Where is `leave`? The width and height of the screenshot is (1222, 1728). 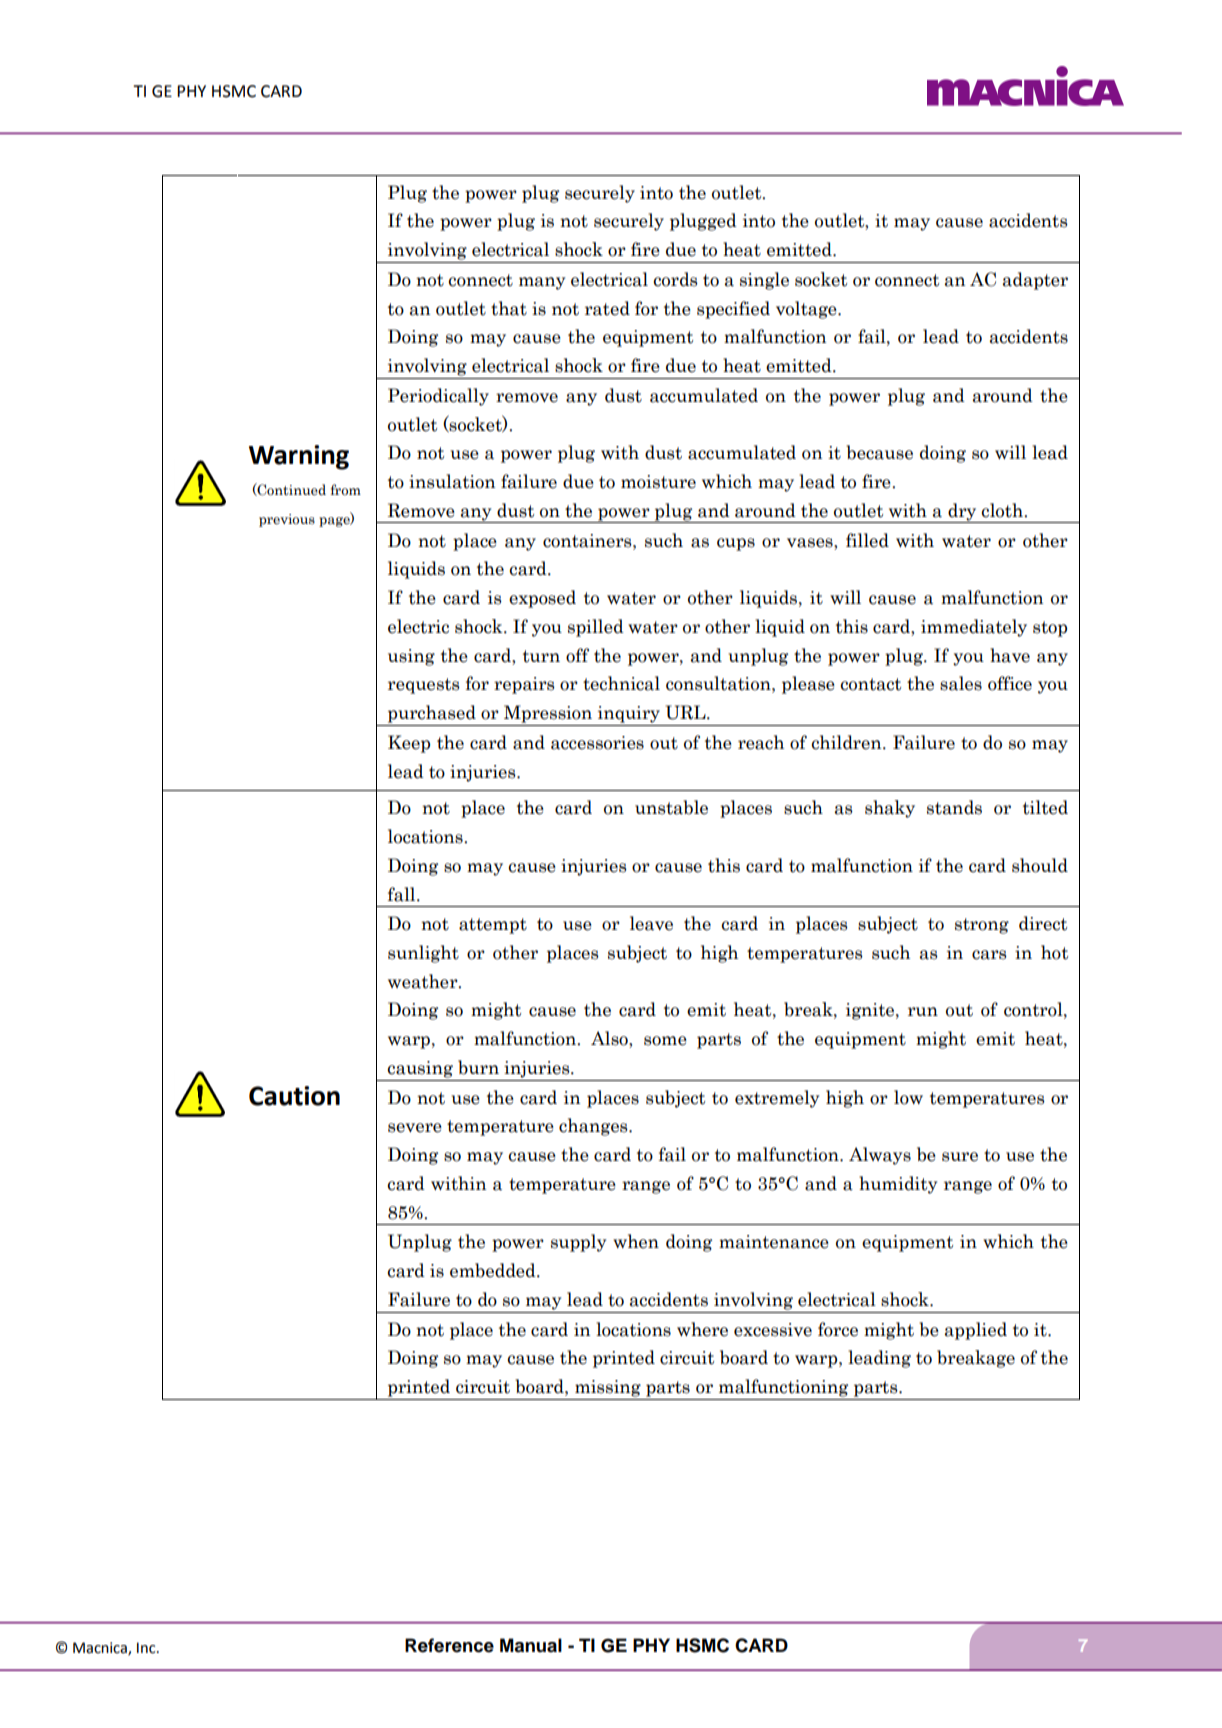
leave is located at coordinates (651, 923).
